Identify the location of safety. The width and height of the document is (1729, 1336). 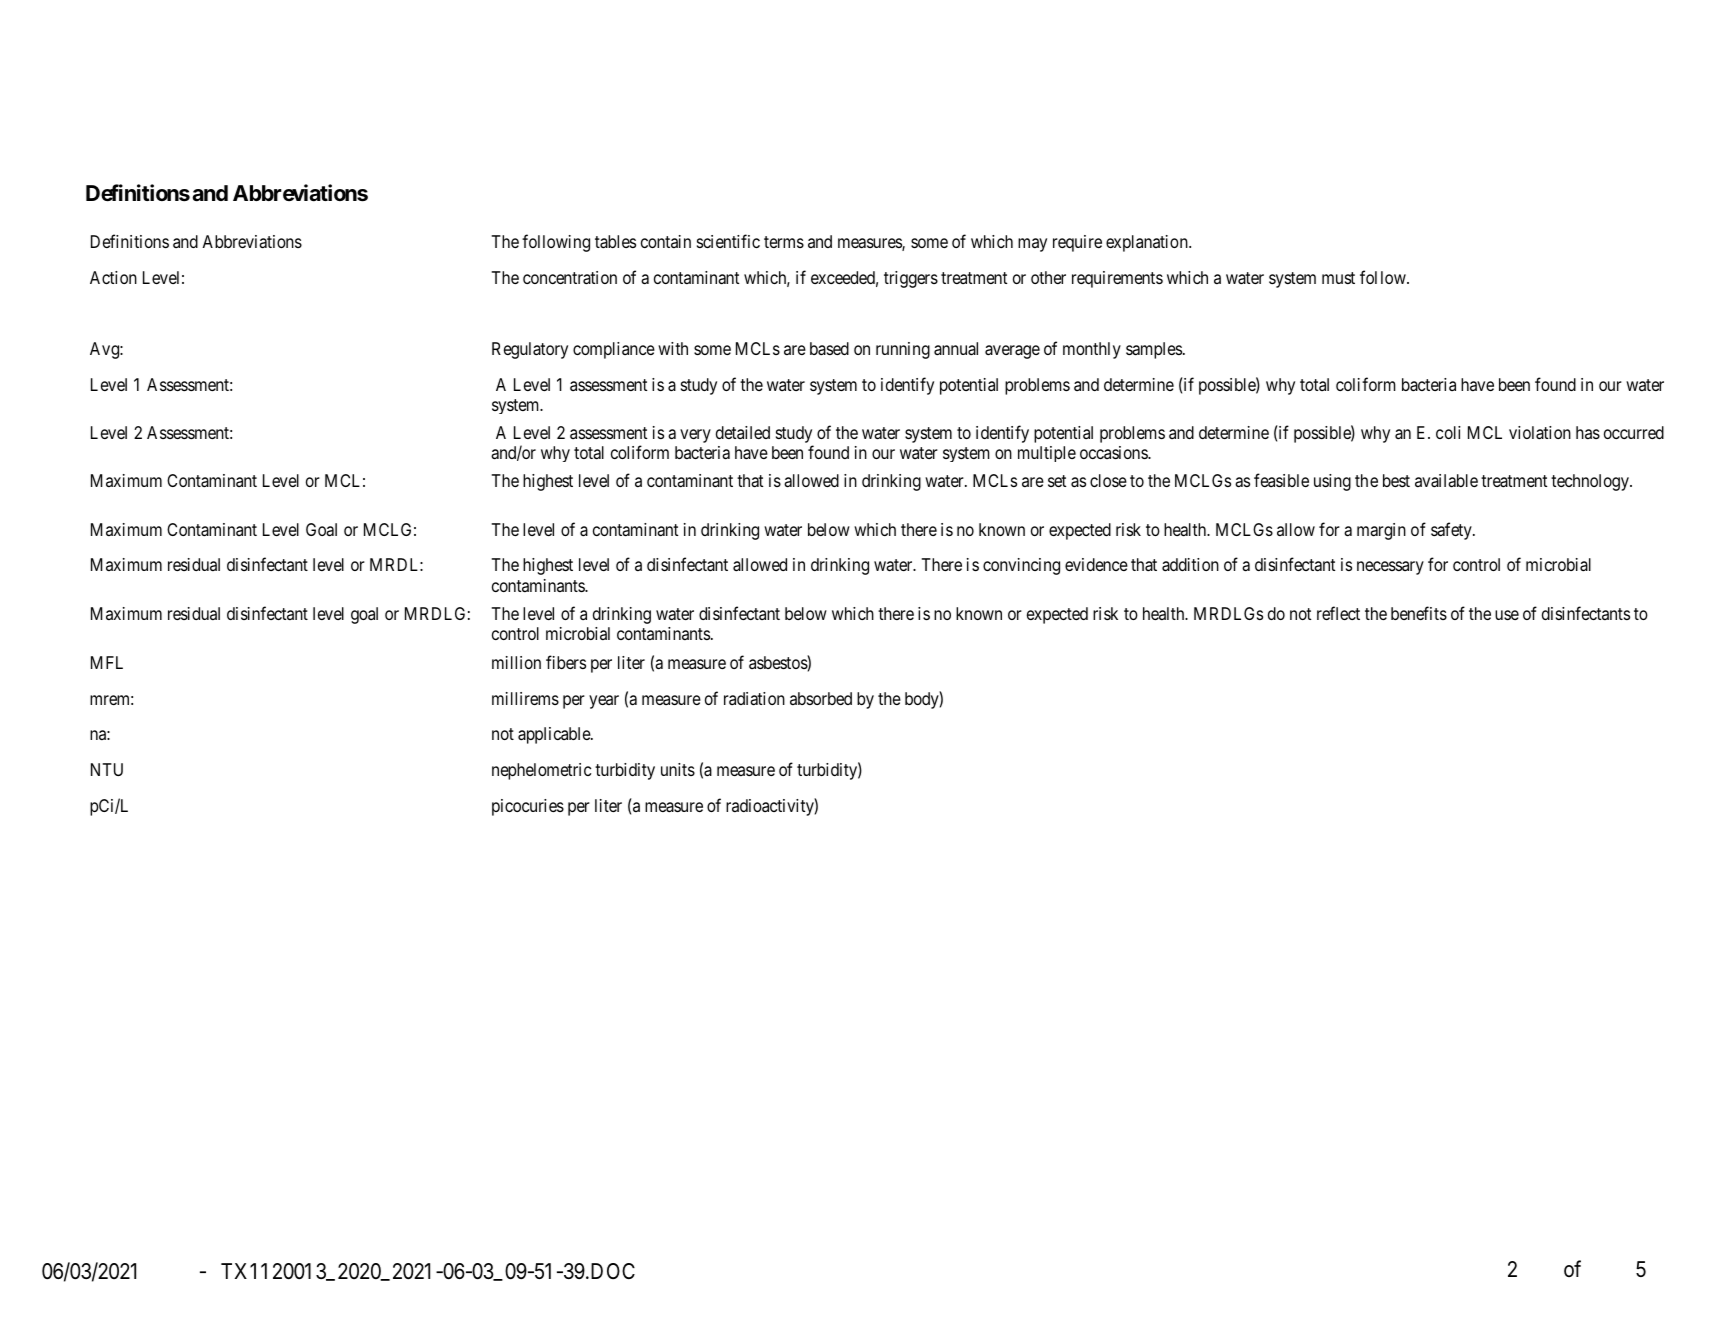
(1452, 531).
